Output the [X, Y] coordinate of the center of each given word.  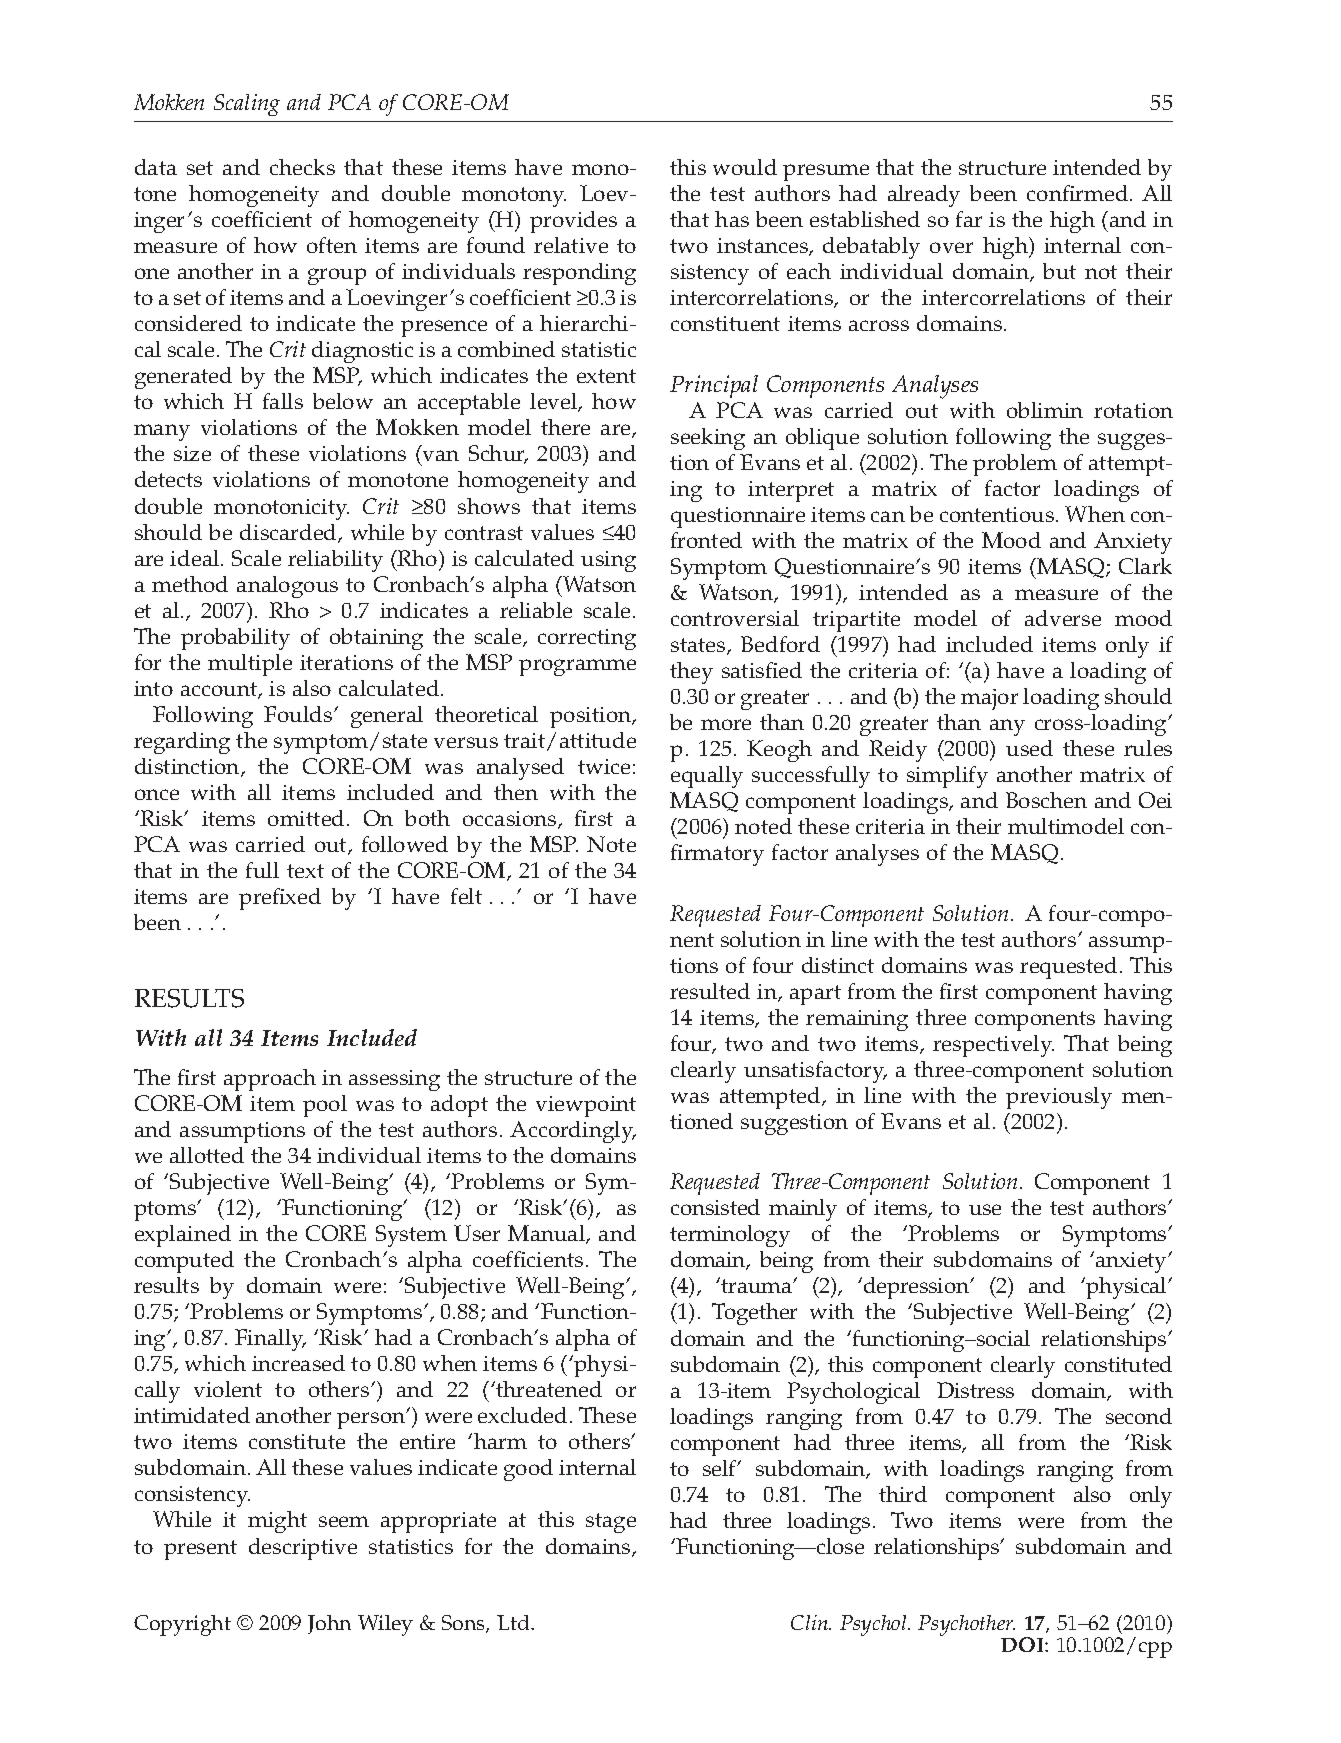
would [745, 167]
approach [270, 1080]
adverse [1063, 618]
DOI [1023, 1644]
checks [302, 167]
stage [611, 1523]
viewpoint [586, 1106]
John [329, 1624]
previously [1059, 1098]
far [969, 219]
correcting [587, 639]
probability [235, 639]
